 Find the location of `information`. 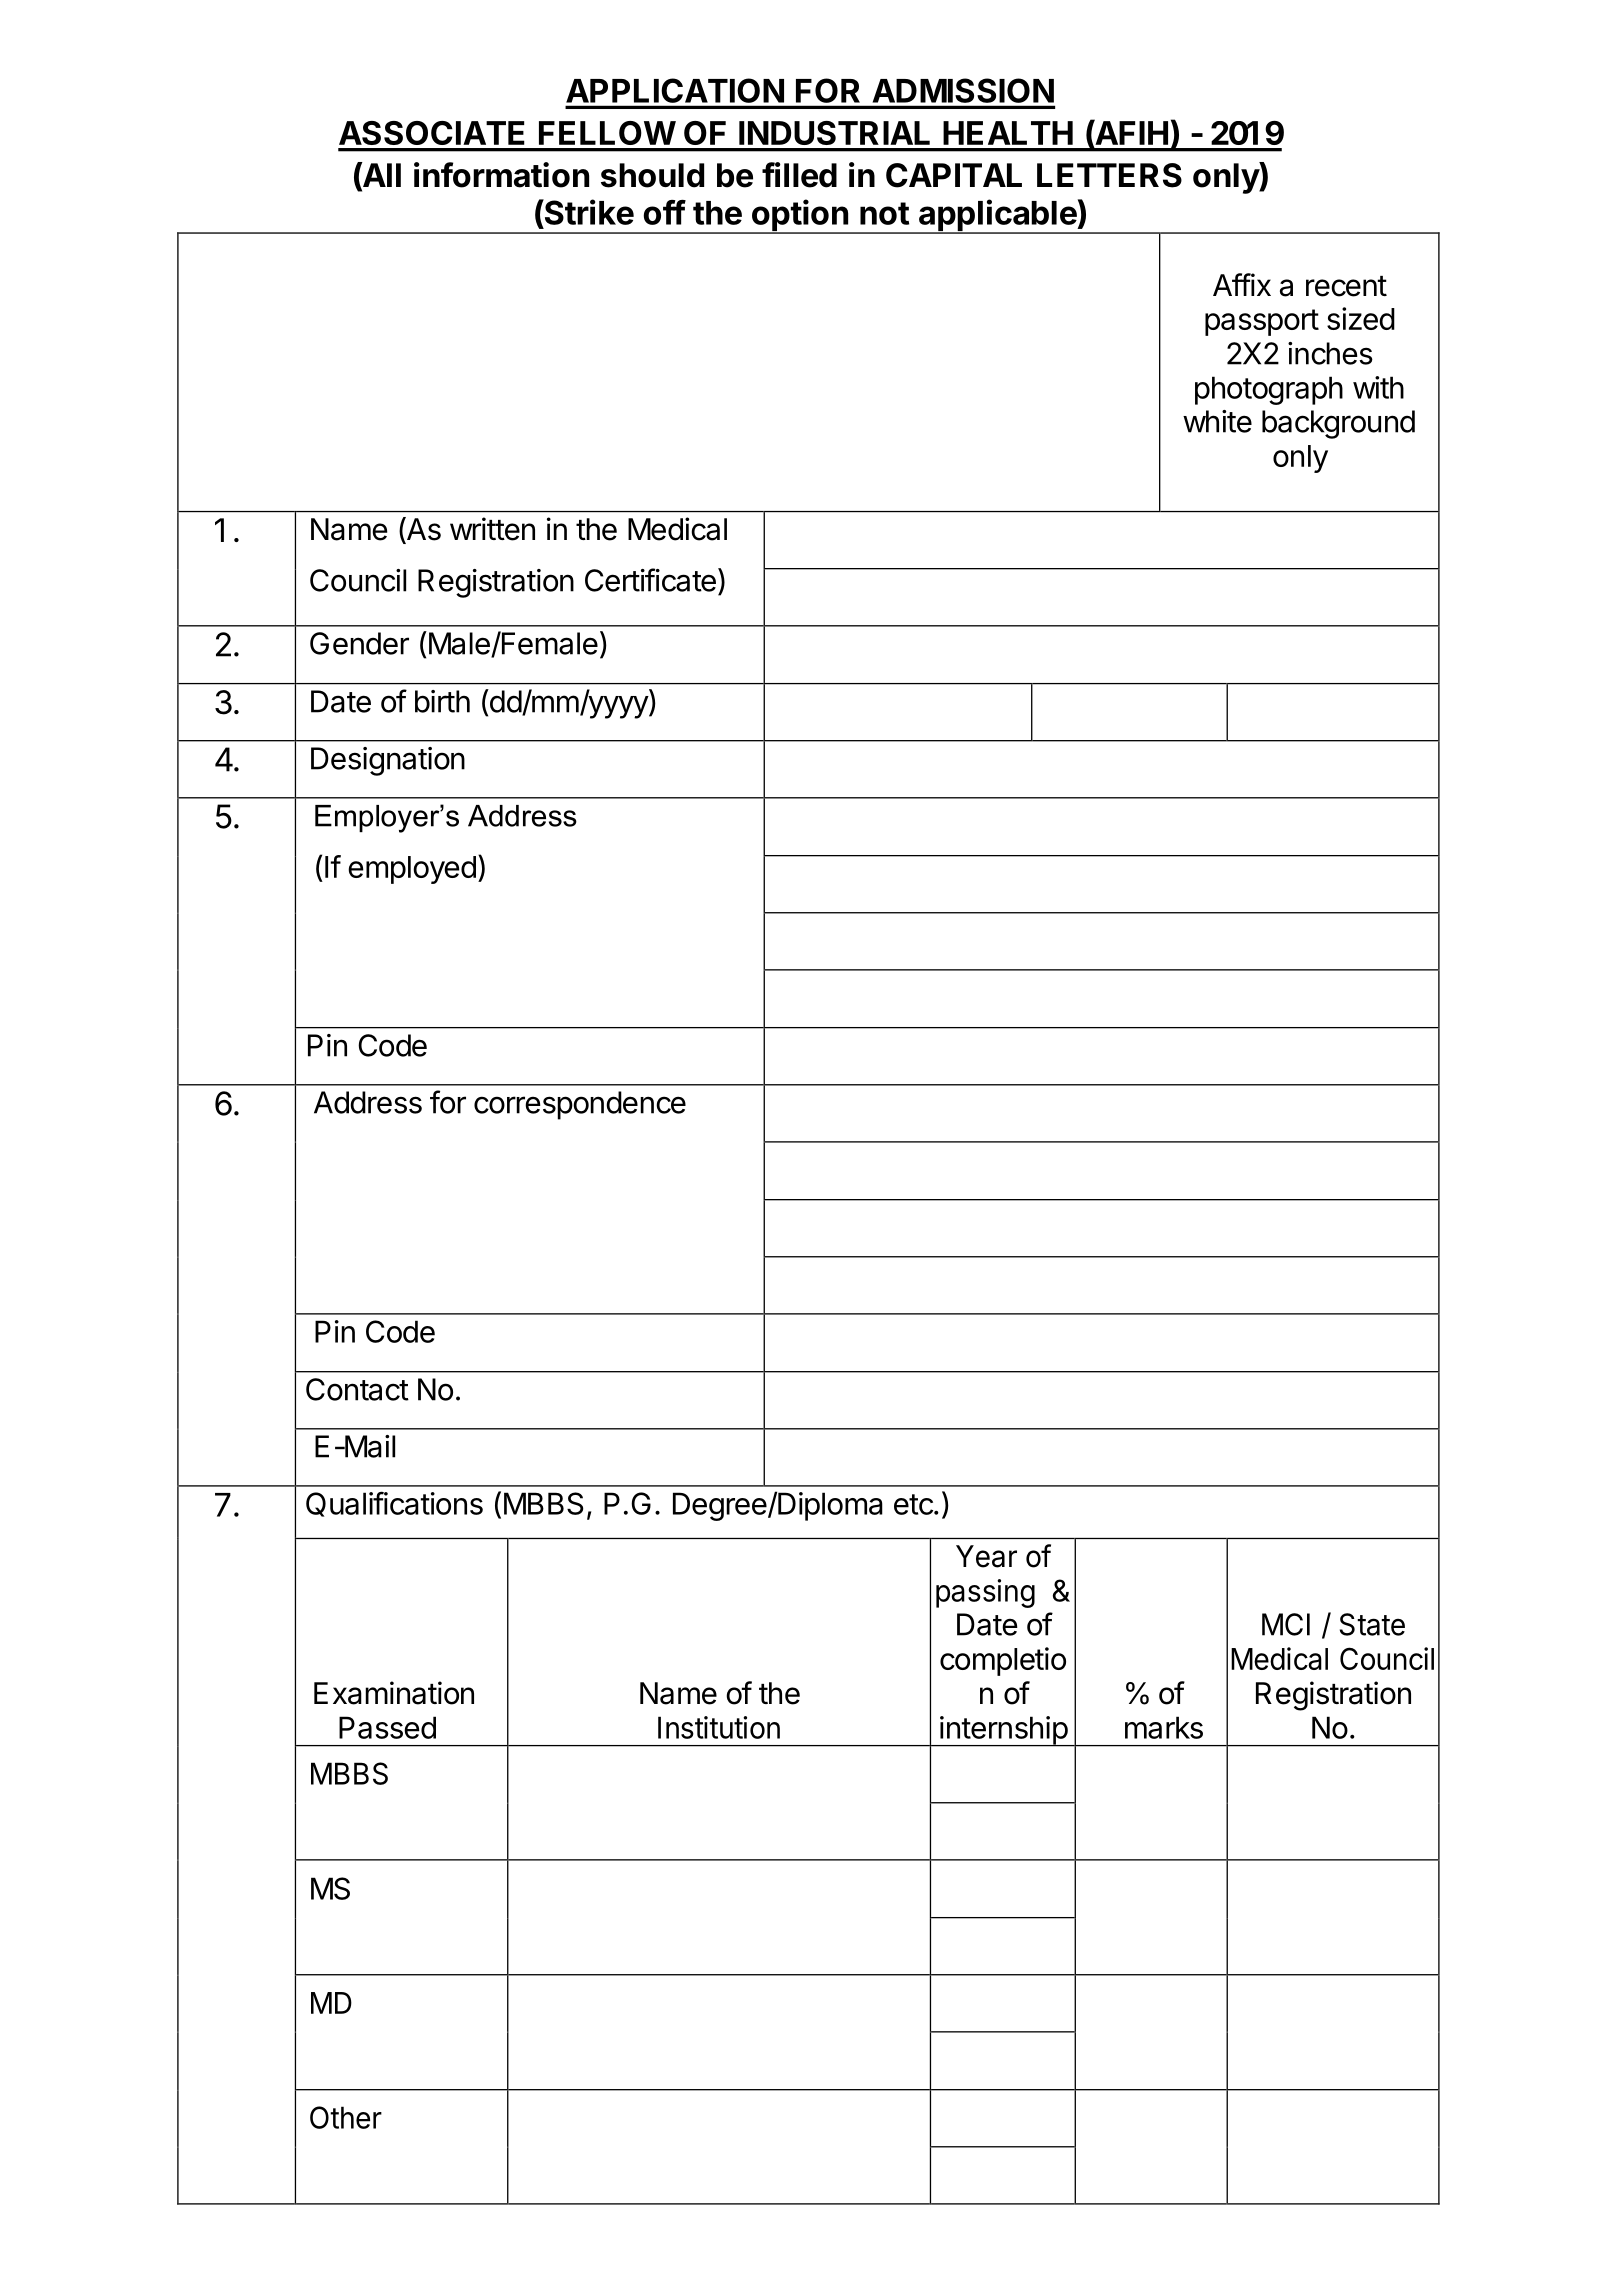

information is located at coordinates (501, 175).
